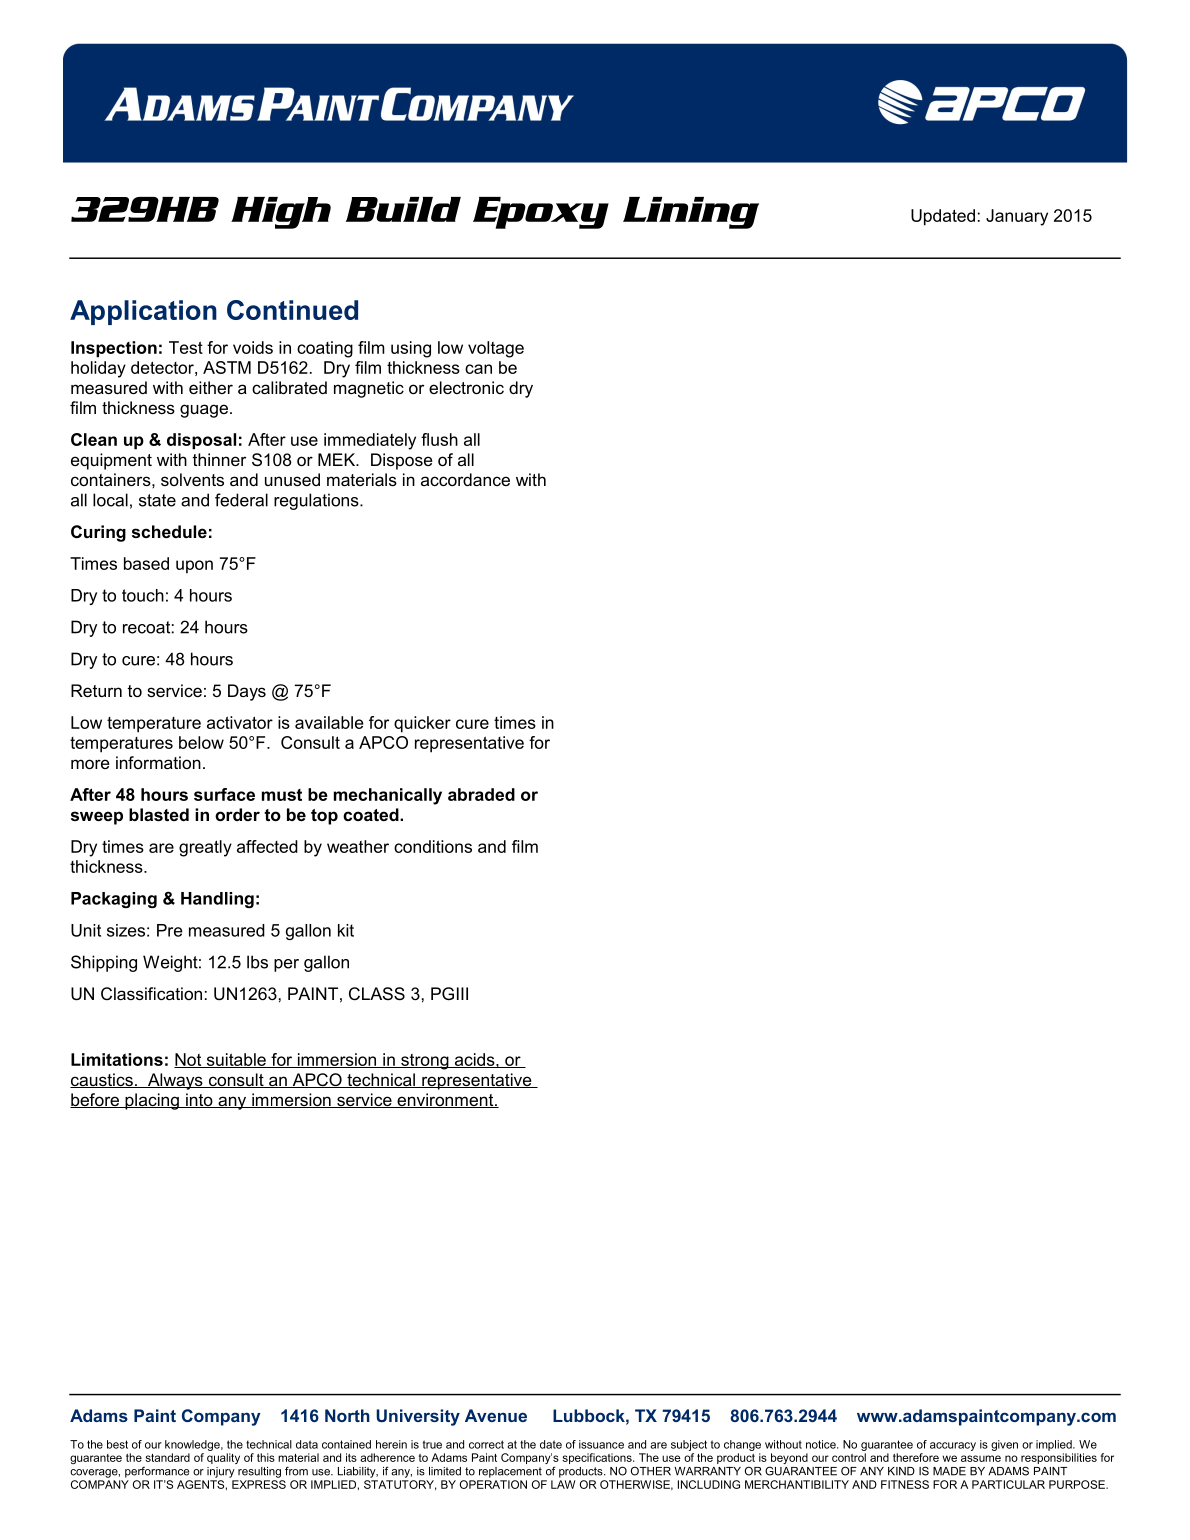  What do you see at coordinates (205, 848) in the screenshot?
I see `greatly` at bounding box center [205, 848].
